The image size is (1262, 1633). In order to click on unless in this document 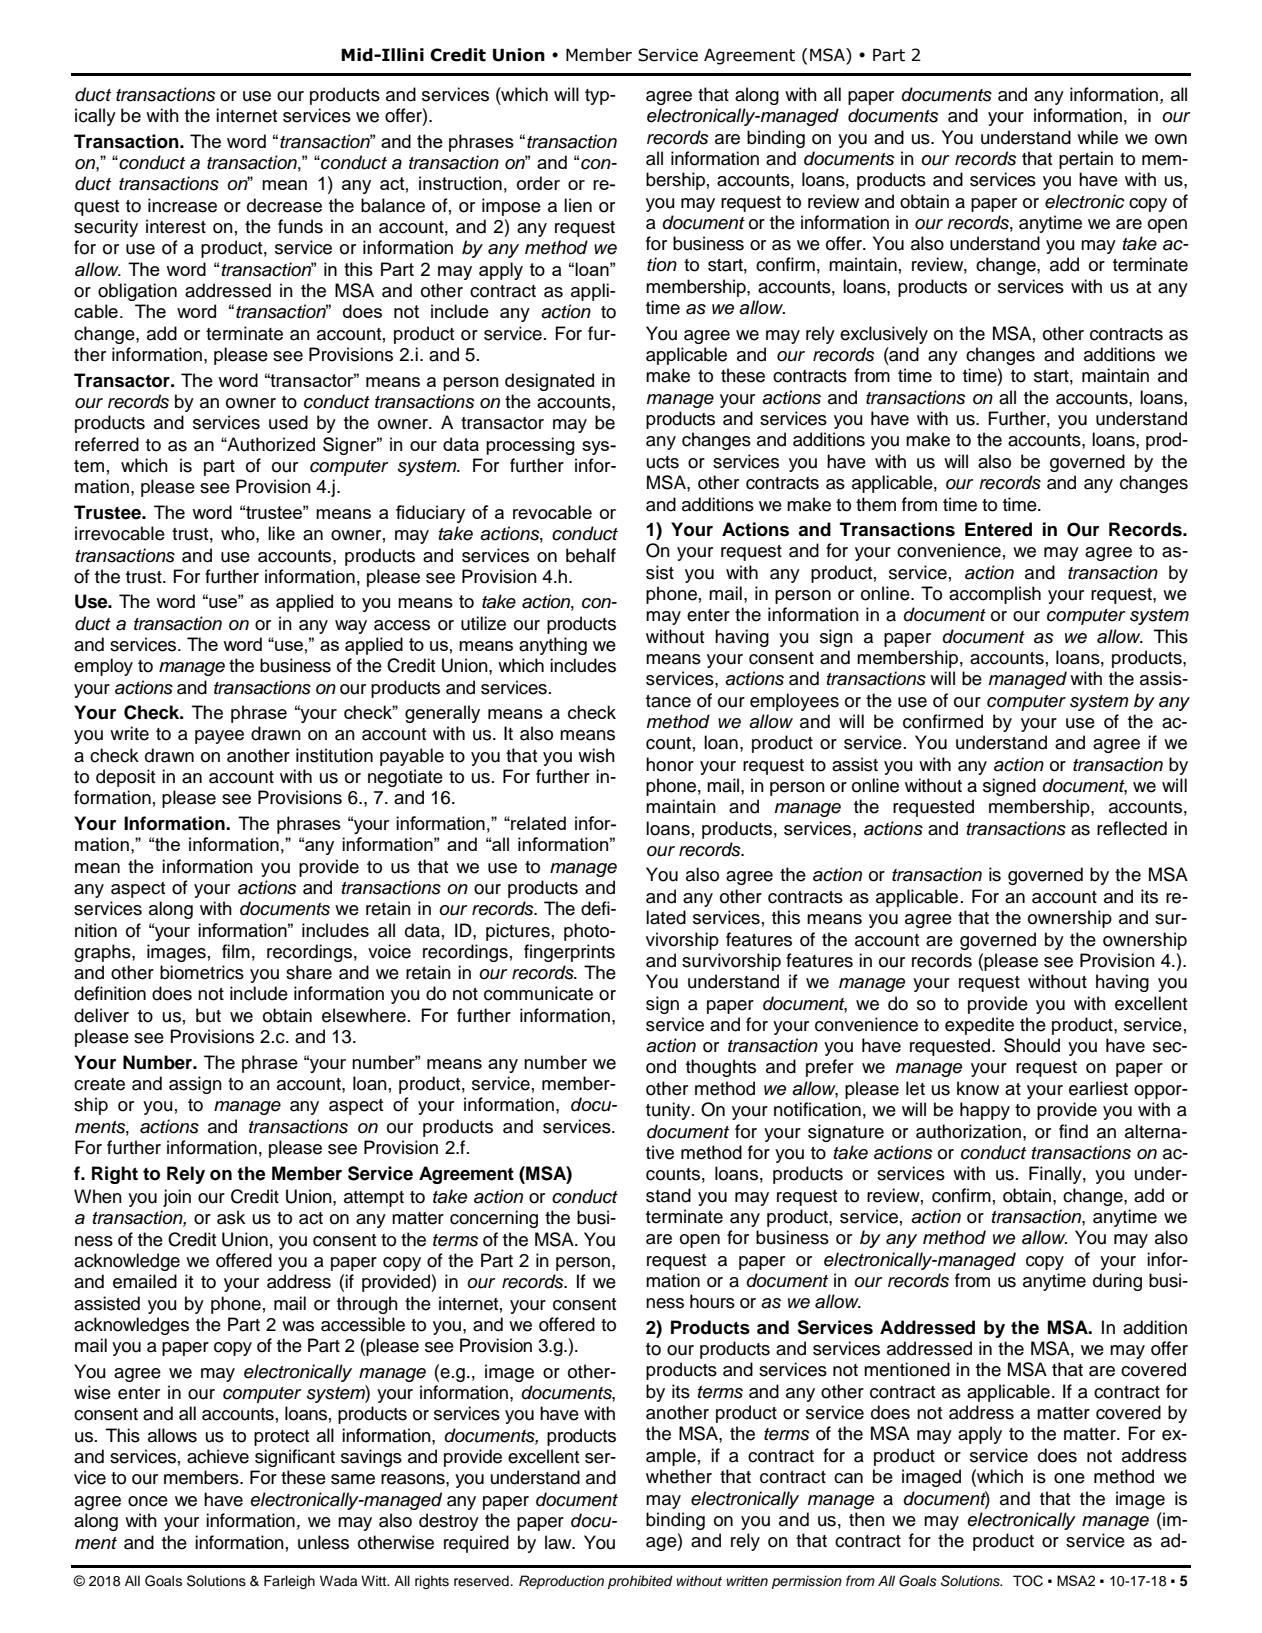, I will do `click(323, 1542)`.
